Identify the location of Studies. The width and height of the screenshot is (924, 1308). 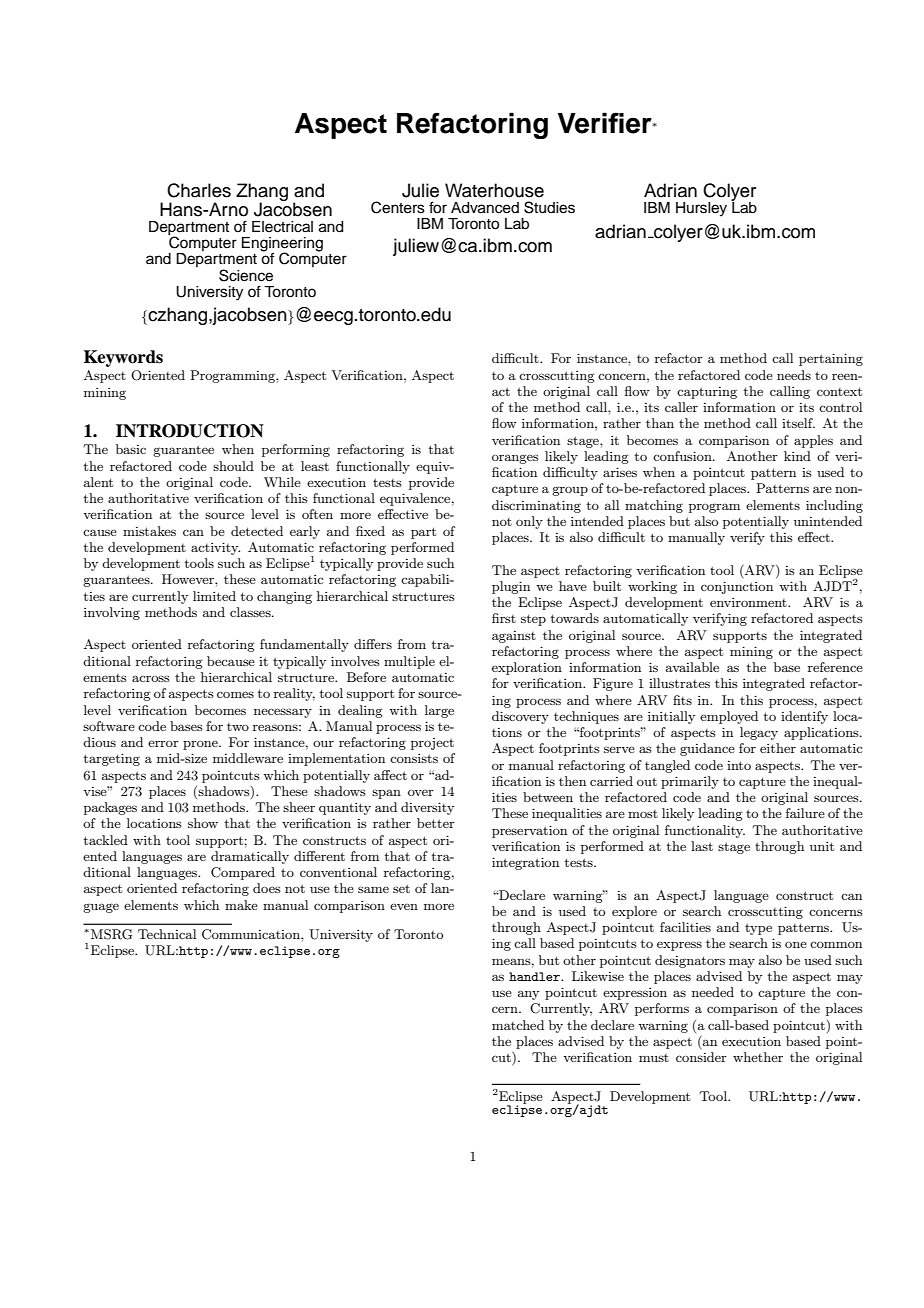
(549, 207).
